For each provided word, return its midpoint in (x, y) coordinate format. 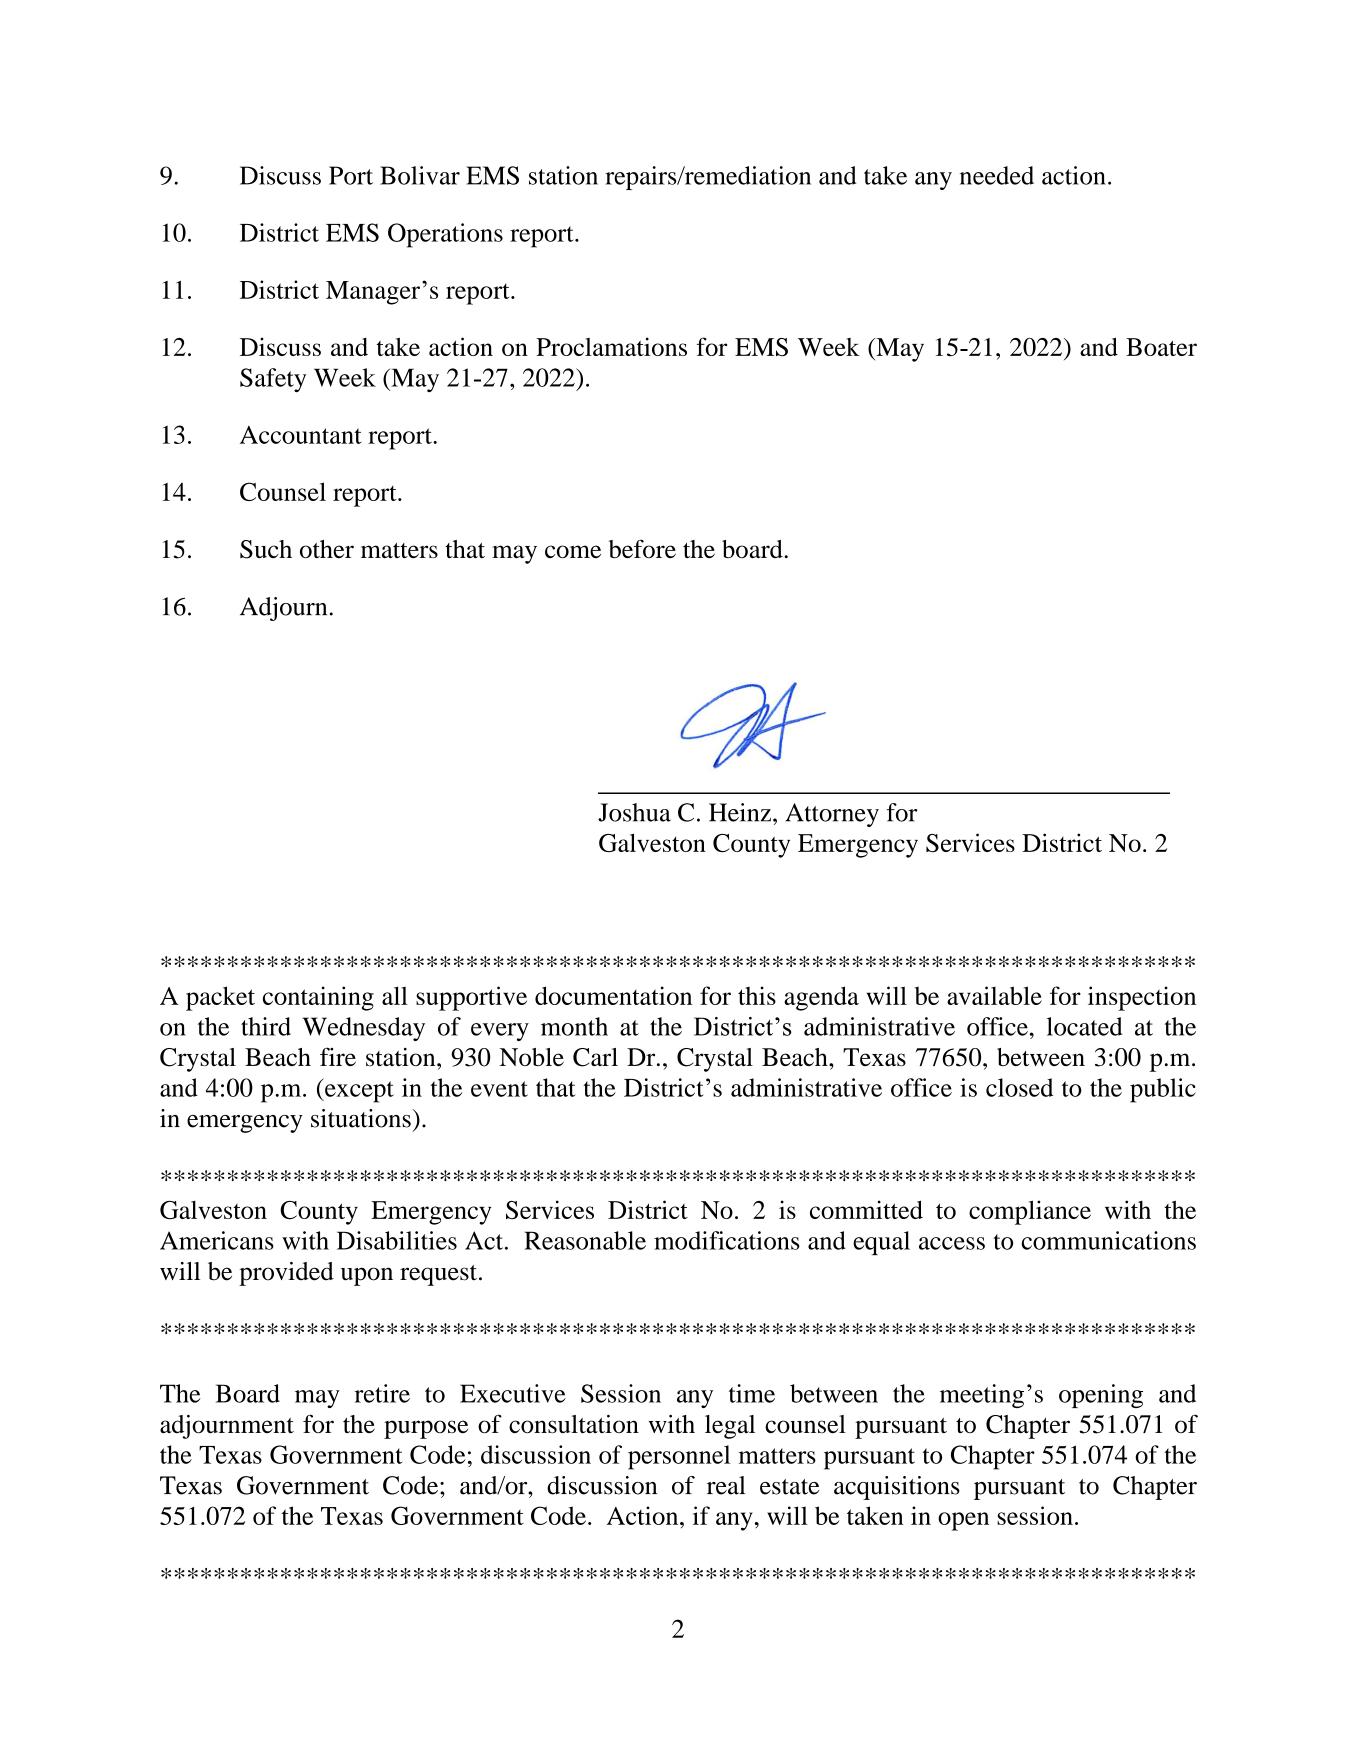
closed (1019, 1087)
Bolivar (420, 175)
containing (318, 998)
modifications (727, 1240)
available (994, 995)
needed (997, 175)
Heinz (741, 812)
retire (382, 1393)
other (327, 549)
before (642, 548)
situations (361, 1118)
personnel (679, 1457)
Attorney (832, 815)
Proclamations (611, 346)
